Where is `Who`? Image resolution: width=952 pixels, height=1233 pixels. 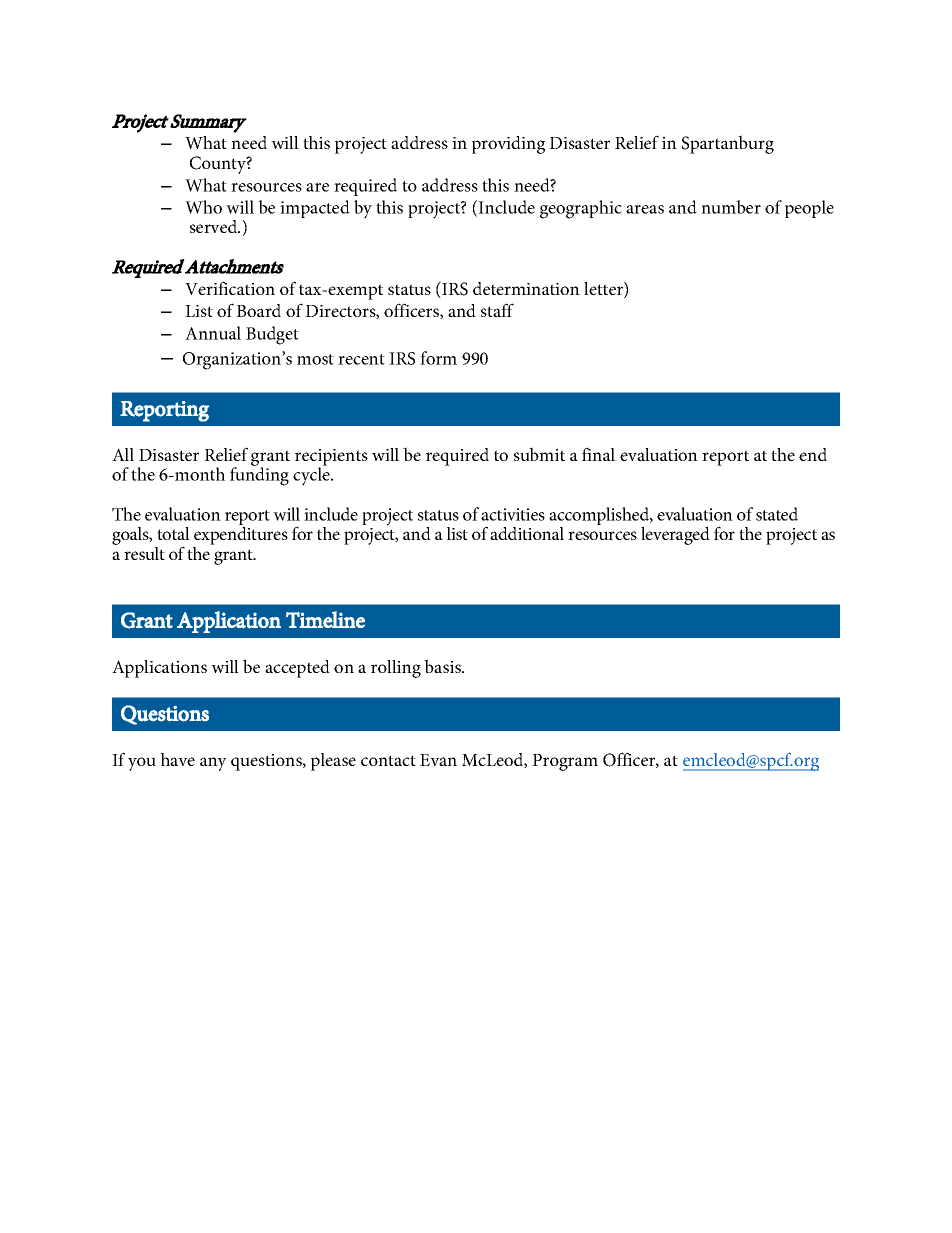 Who is located at coordinates (203, 207).
